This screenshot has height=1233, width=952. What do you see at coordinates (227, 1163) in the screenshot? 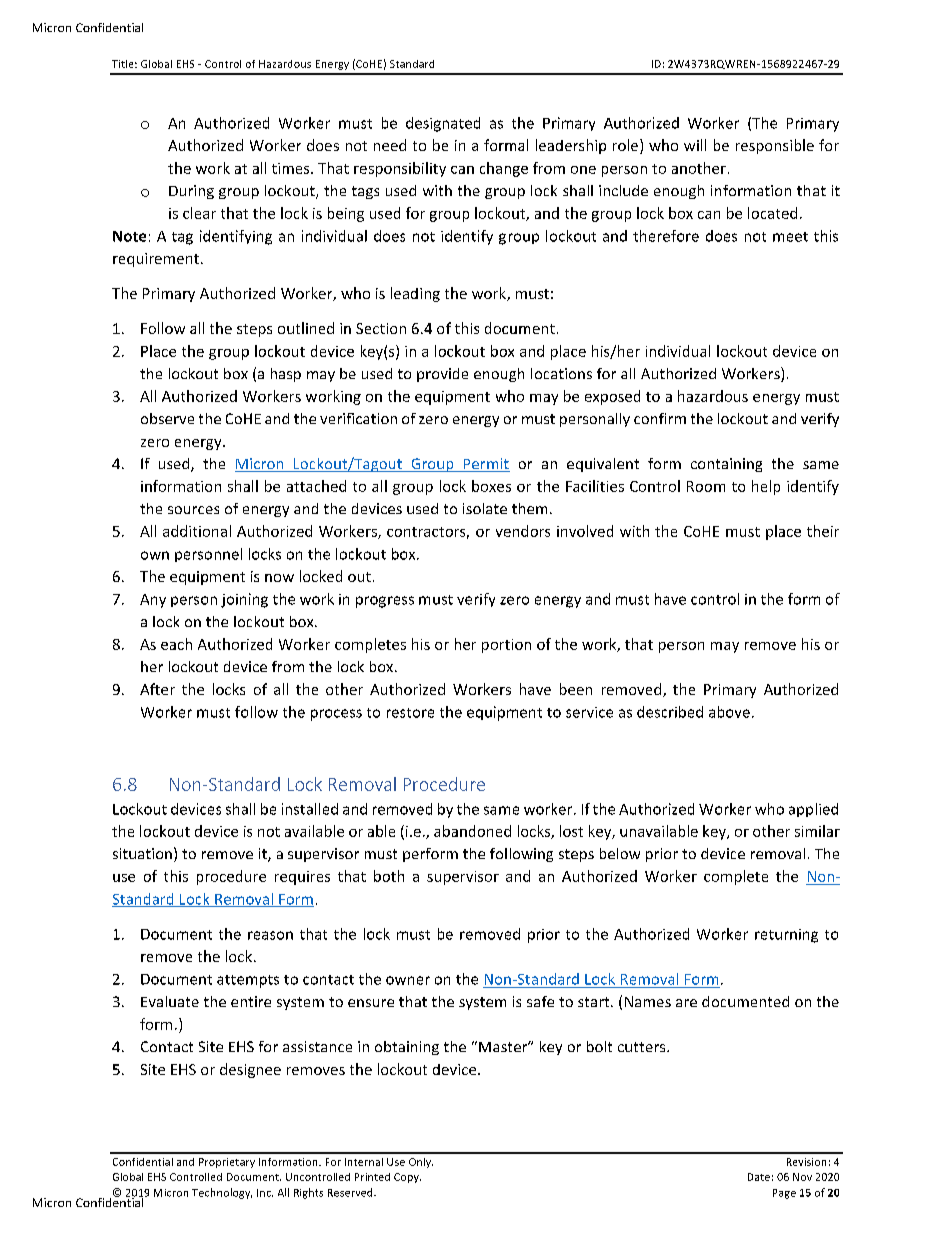
I see `Proprietary` at bounding box center [227, 1163].
